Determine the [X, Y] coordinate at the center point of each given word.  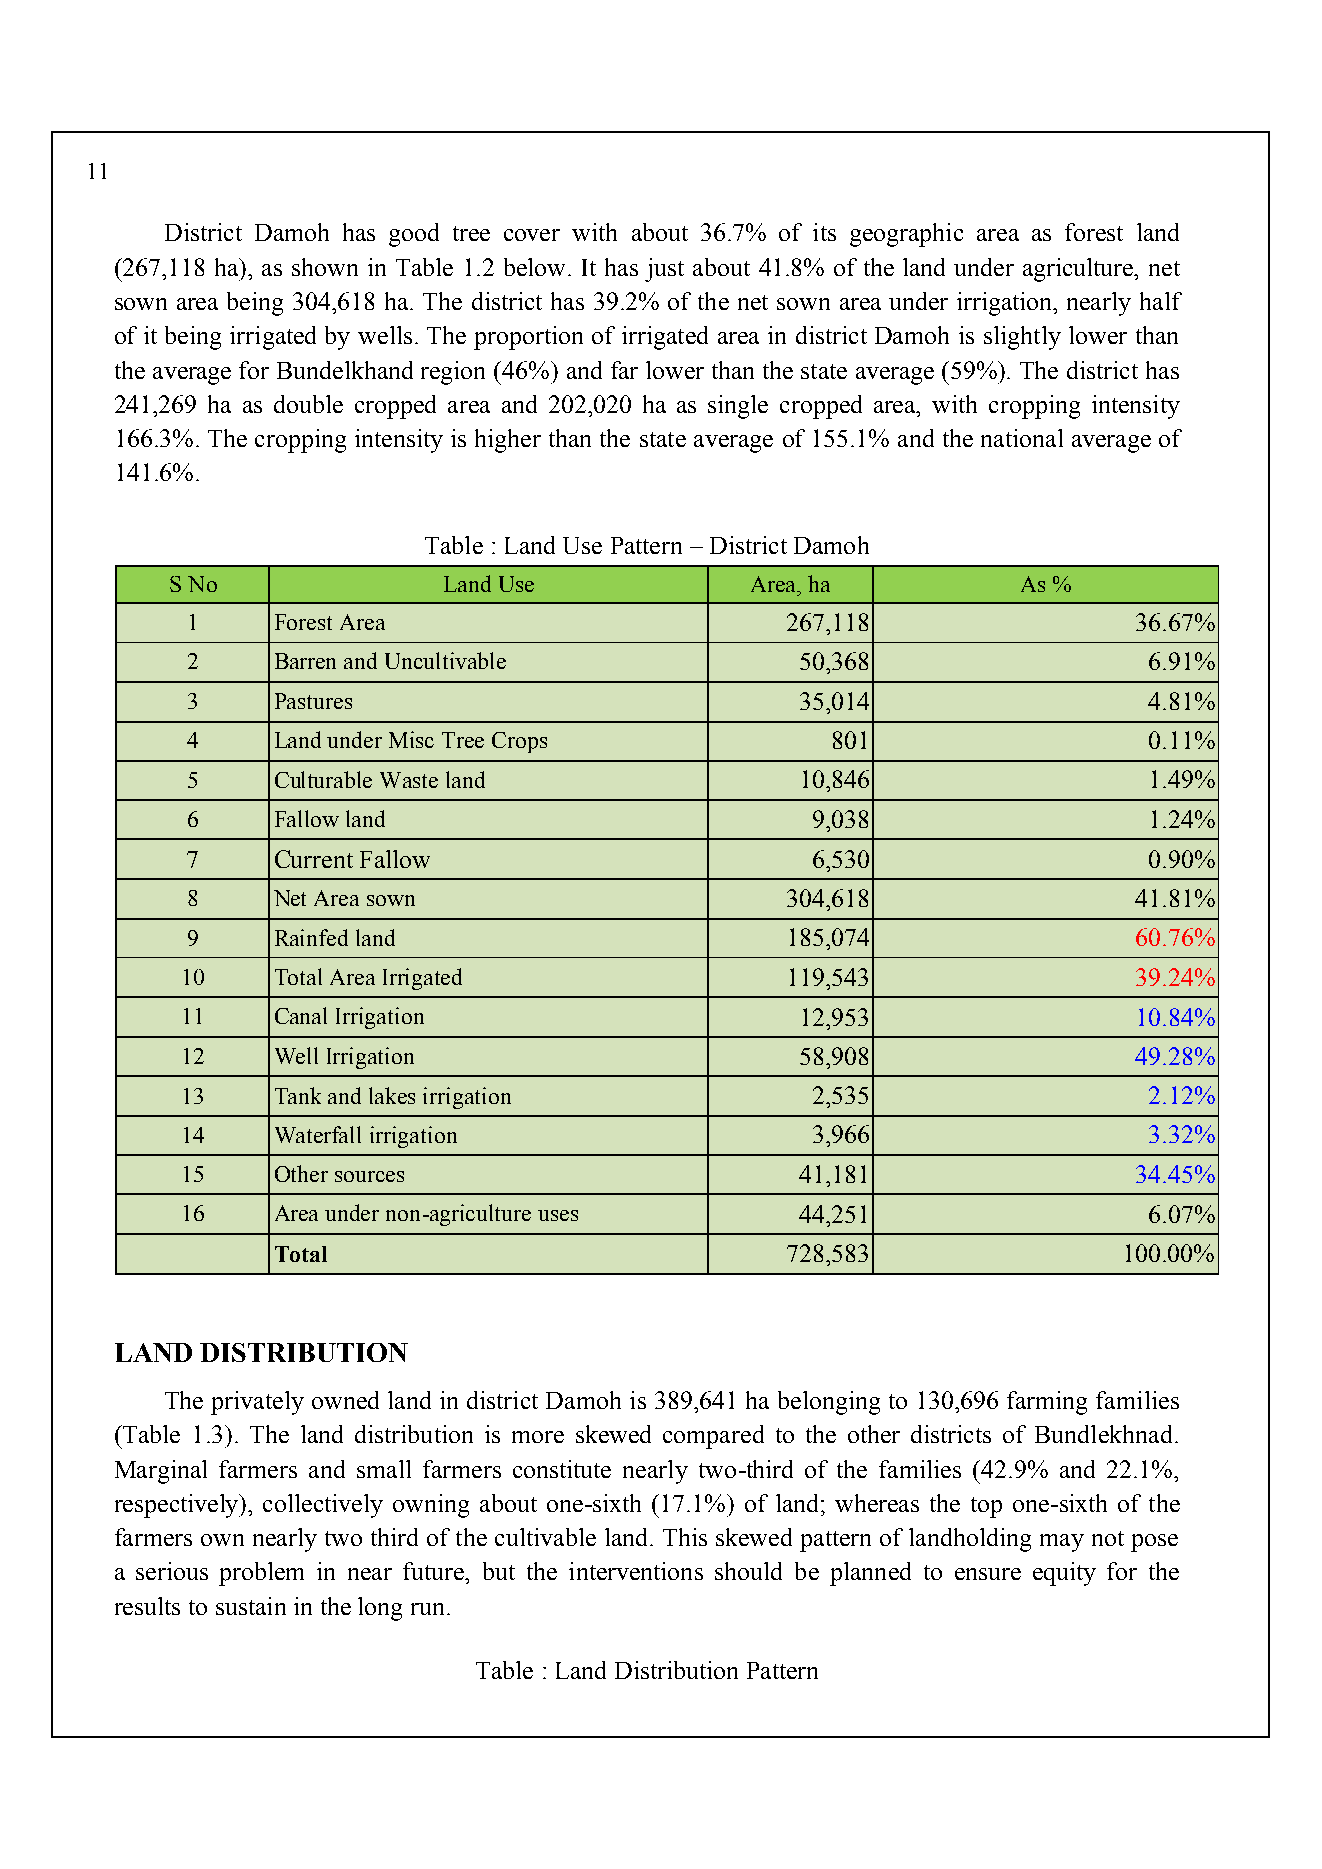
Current [314, 859]
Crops [519, 742]
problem [261, 1574]
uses [558, 1215]
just [664, 270]
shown [325, 267]
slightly [1022, 338]
